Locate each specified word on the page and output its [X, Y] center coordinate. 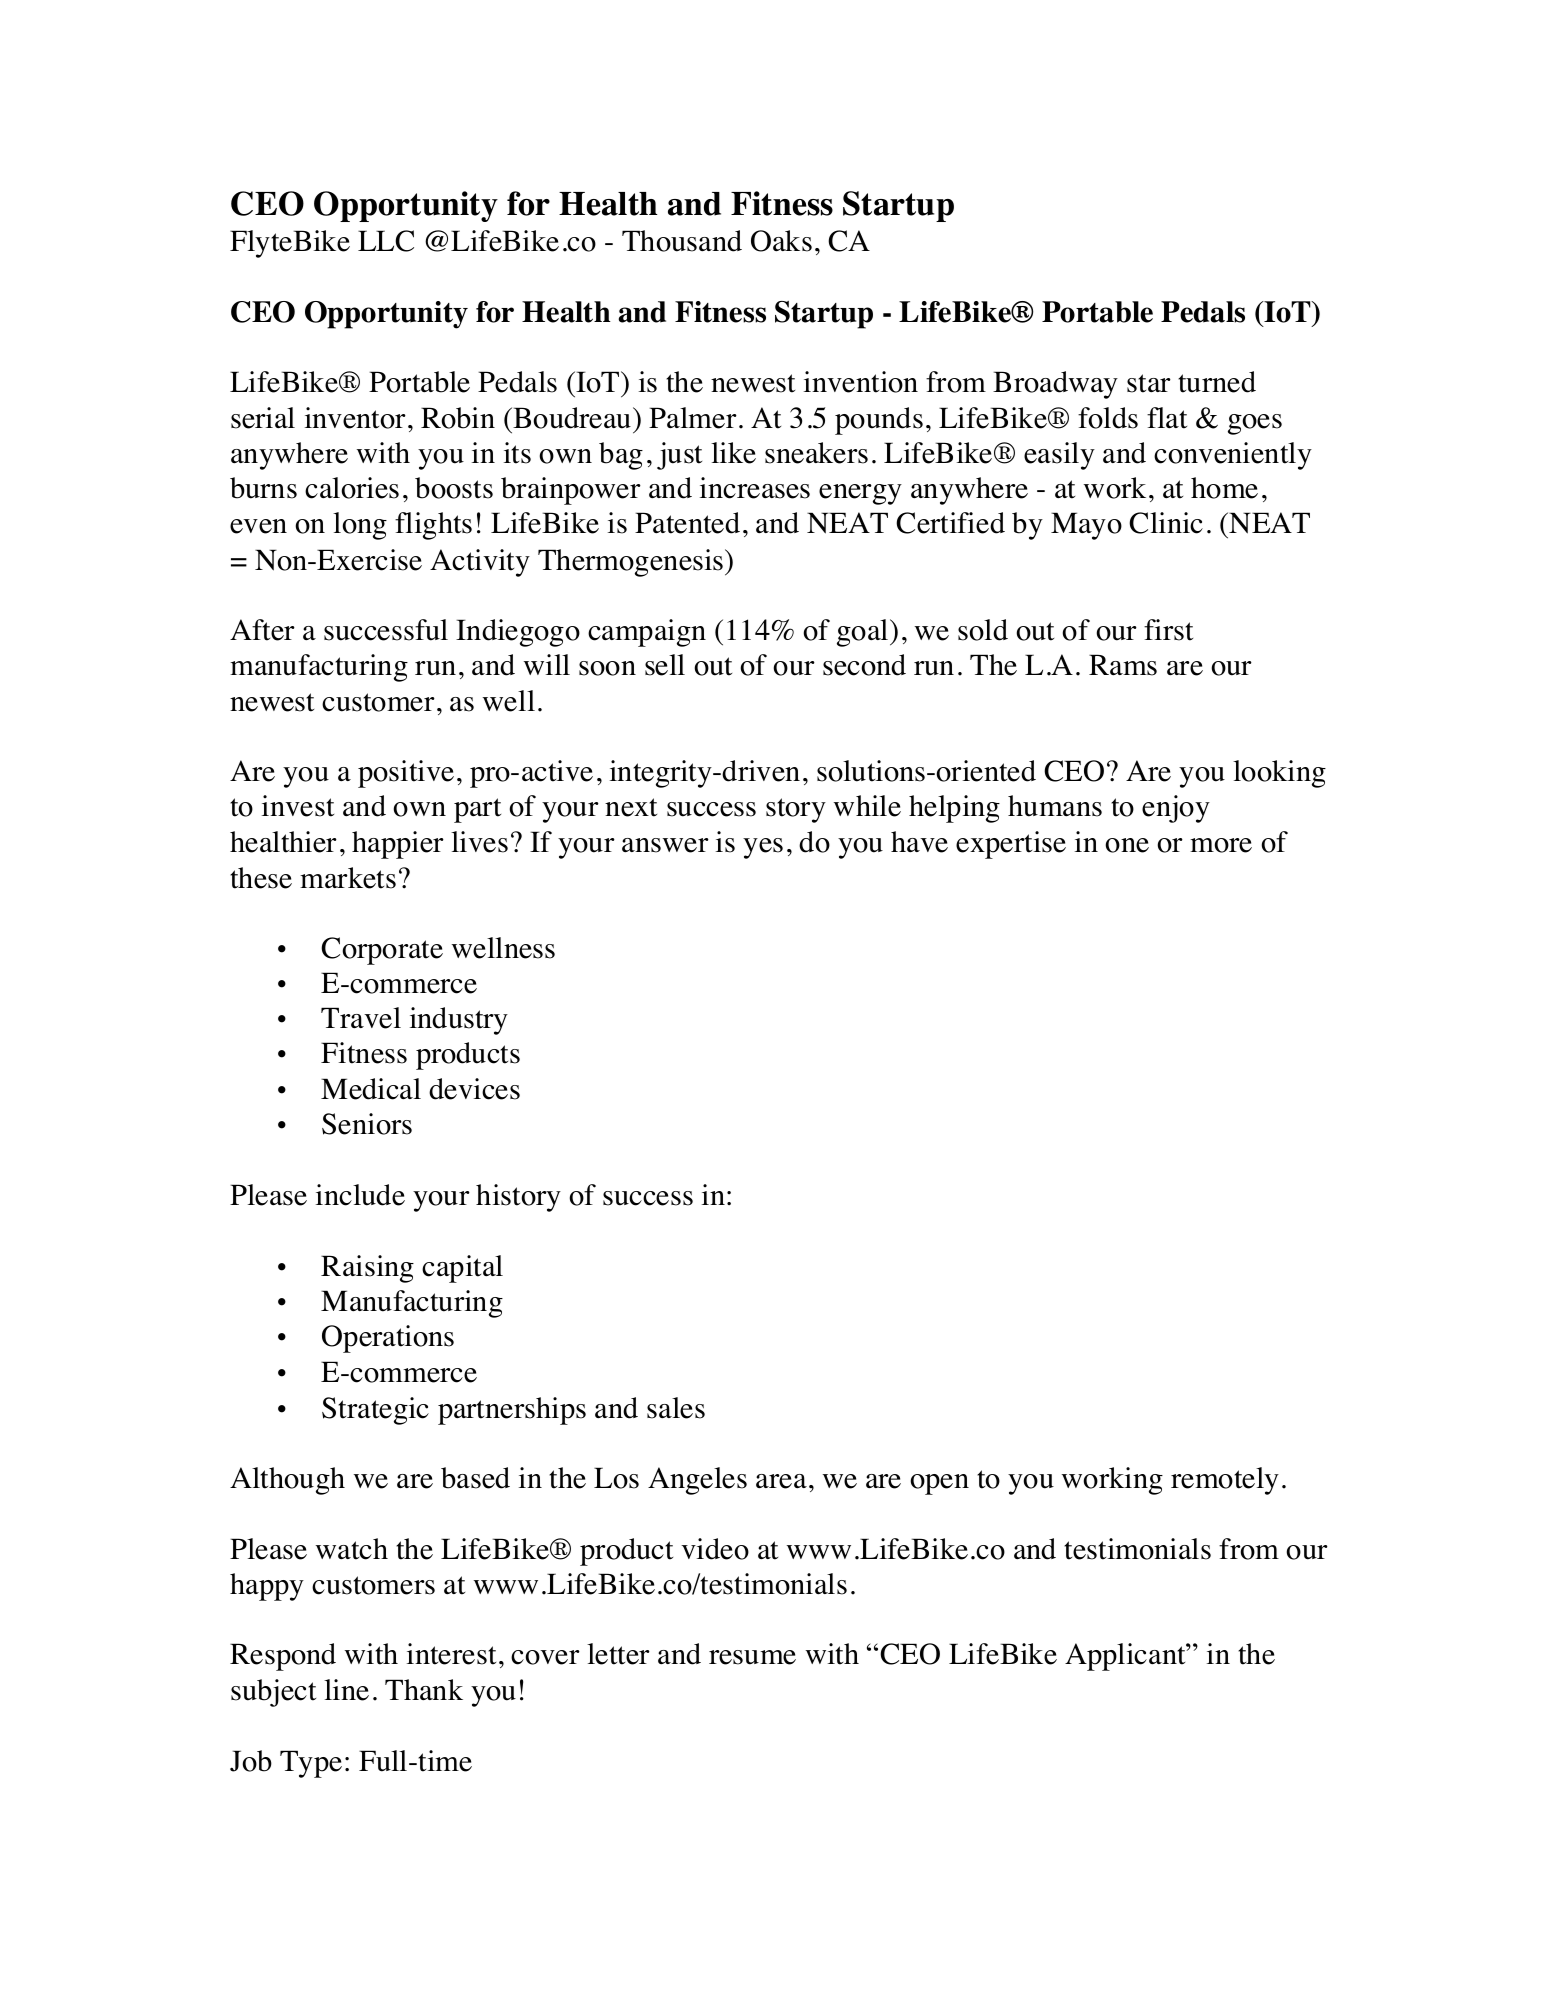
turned [1217, 382]
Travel [361, 1018]
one [1127, 845]
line [346, 1690]
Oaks [781, 241]
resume [752, 1657]
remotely [1225, 1481]
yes [763, 848]
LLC [386, 241]
